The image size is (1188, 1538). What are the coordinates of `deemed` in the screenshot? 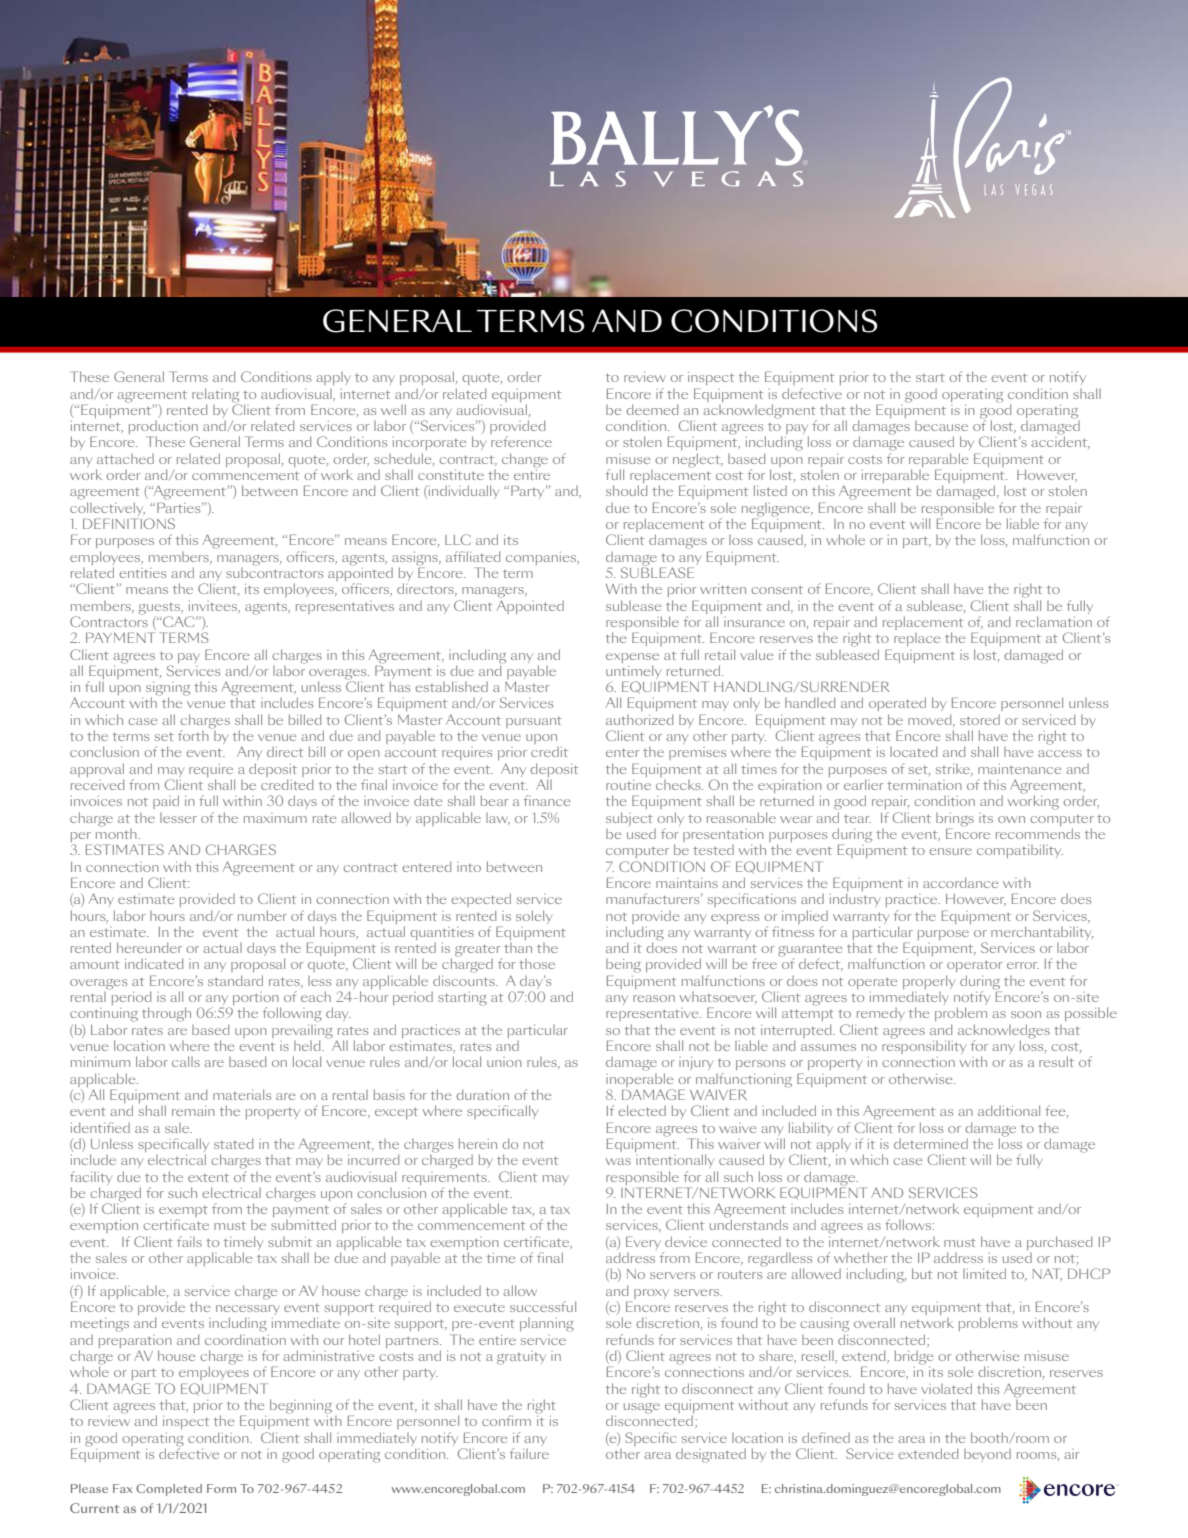 It's located at (652, 409).
